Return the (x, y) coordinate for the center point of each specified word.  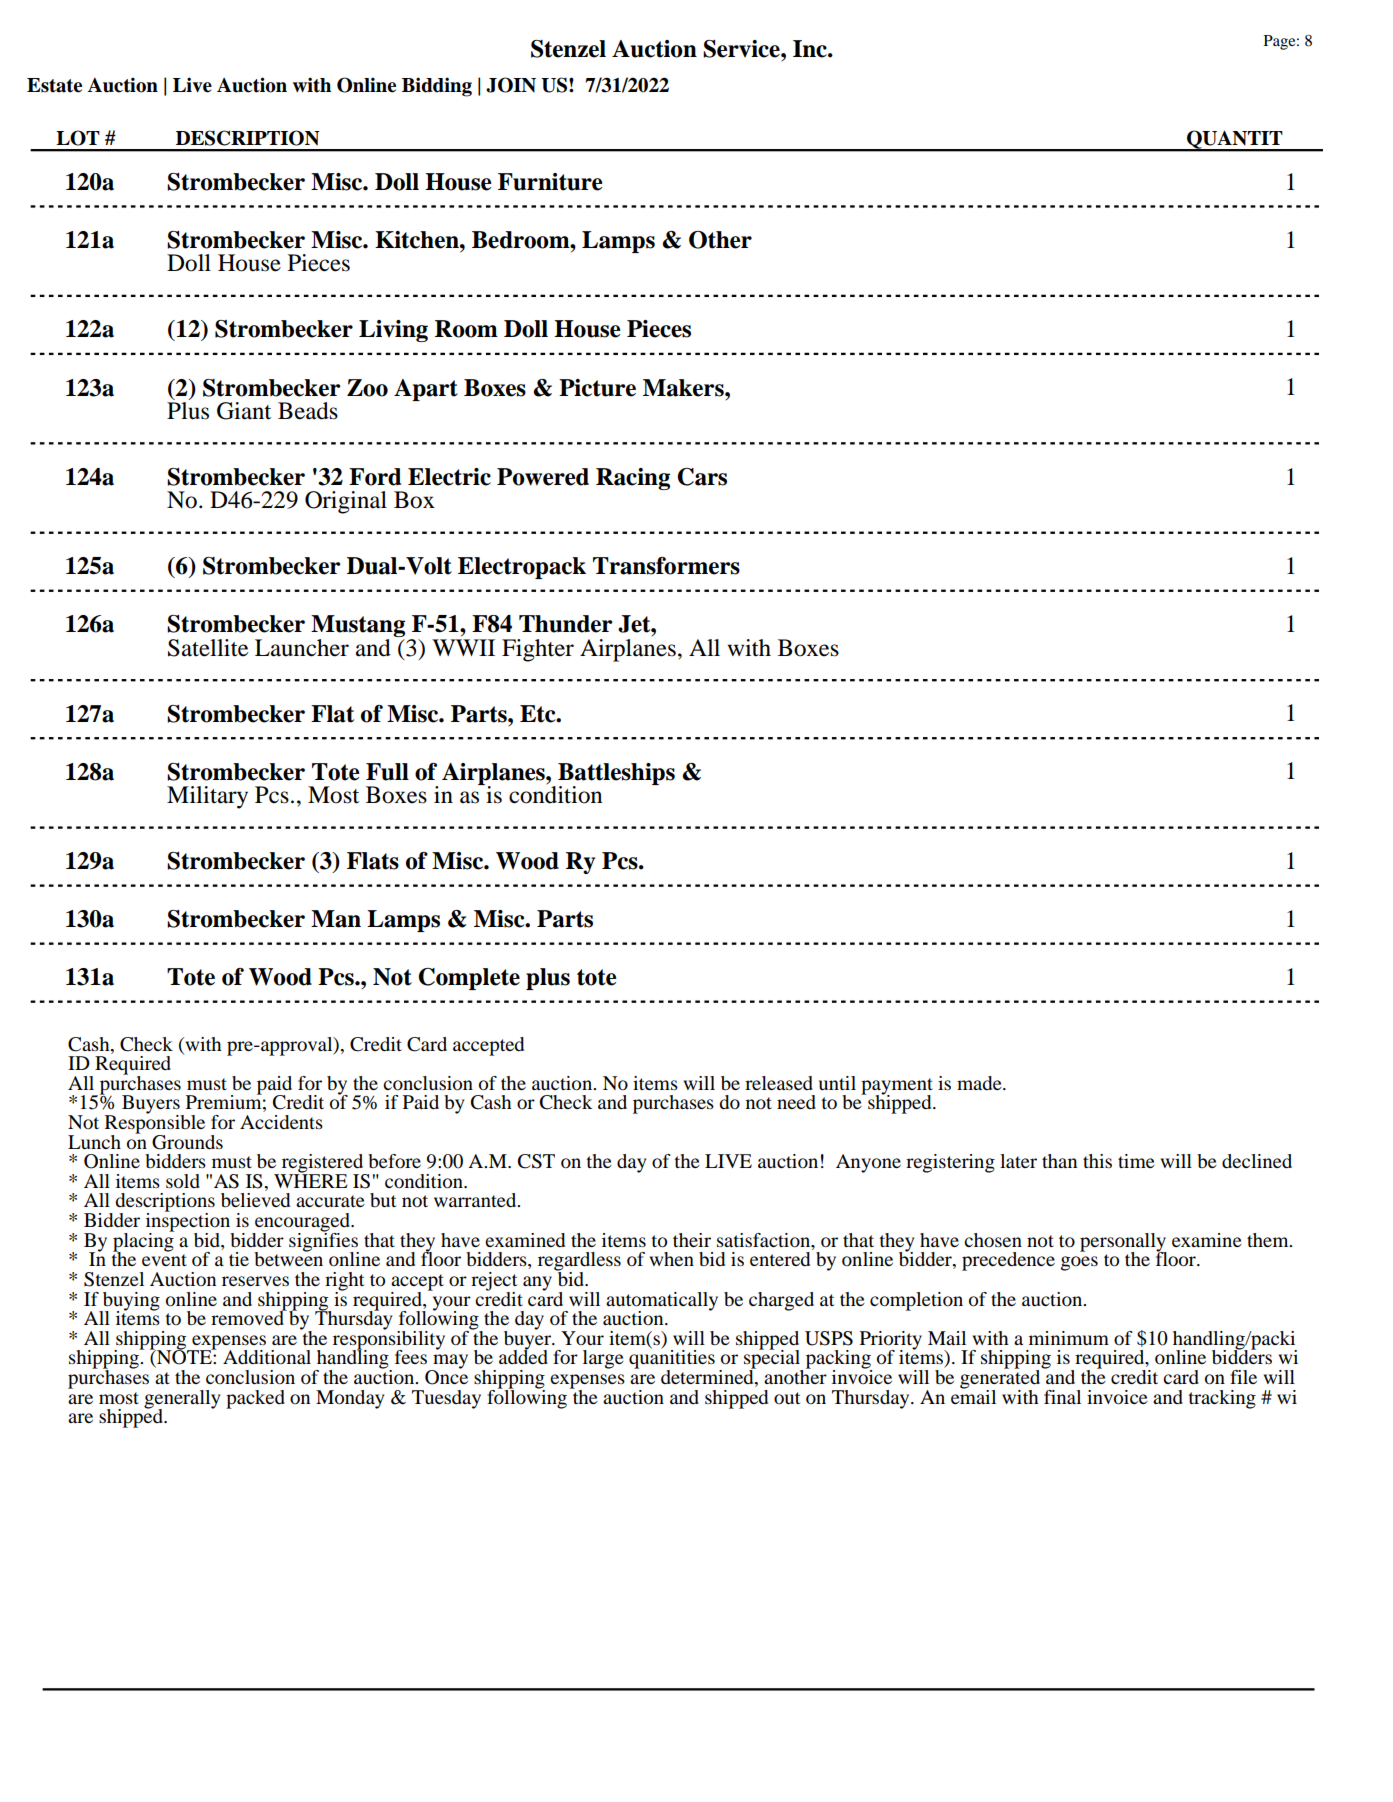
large (603, 1359)
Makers (684, 388)
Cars (702, 477)
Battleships (616, 775)
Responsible (155, 1124)
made (980, 1083)
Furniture (550, 182)
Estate (54, 85)
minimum (1069, 1338)
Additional (267, 1357)
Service (742, 49)
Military (207, 797)
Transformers (666, 566)
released (779, 1083)
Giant (244, 411)
